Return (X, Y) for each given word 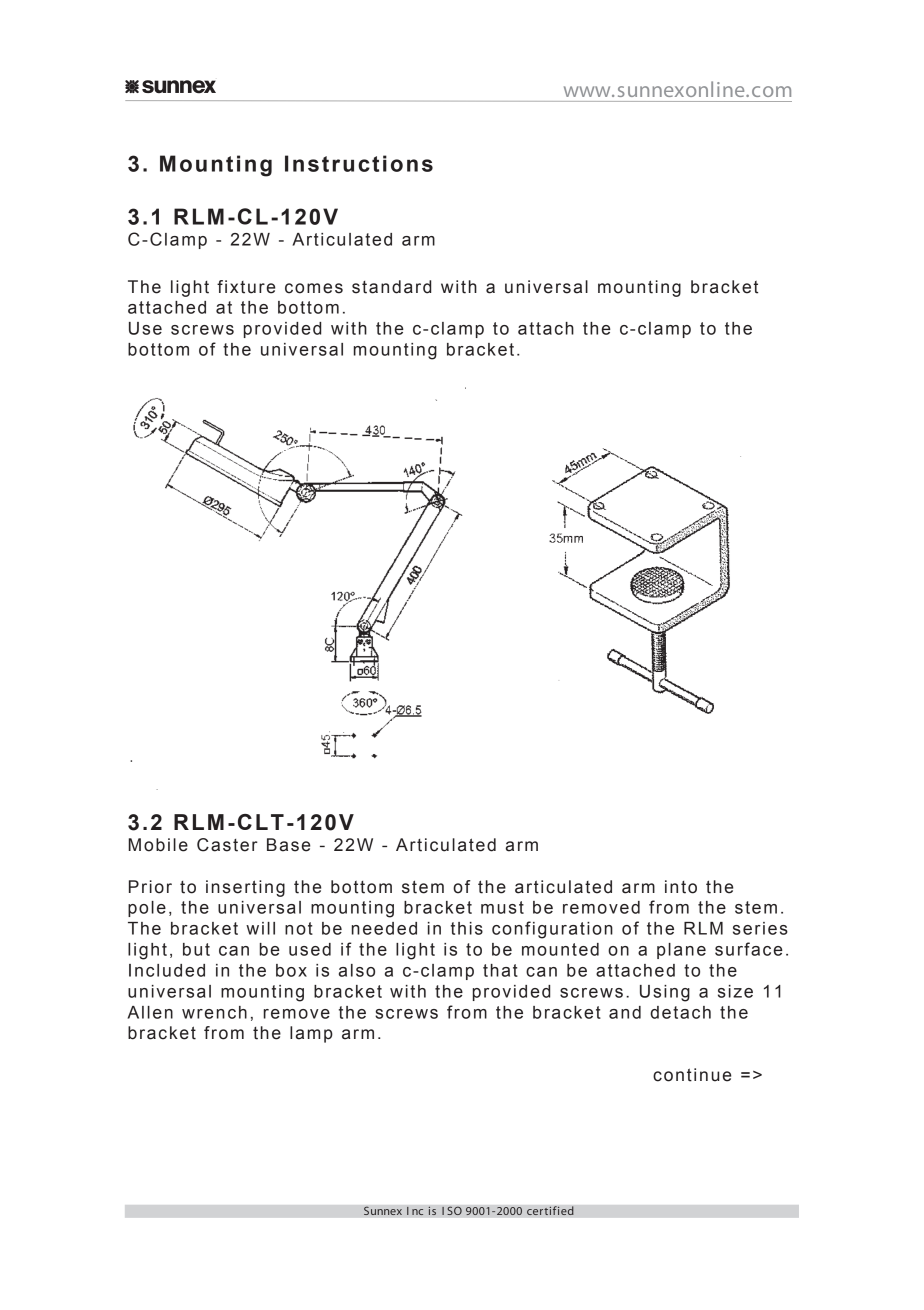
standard (391, 287)
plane (681, 951)
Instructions (359, 163)
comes (314, 288)
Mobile (158, 845)
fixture (246, 287)
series (760, 928)
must (502, 907)
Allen (150, 1012)
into (681, 887)
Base (288, 845)
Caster (227, 845)
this (467, 928)
